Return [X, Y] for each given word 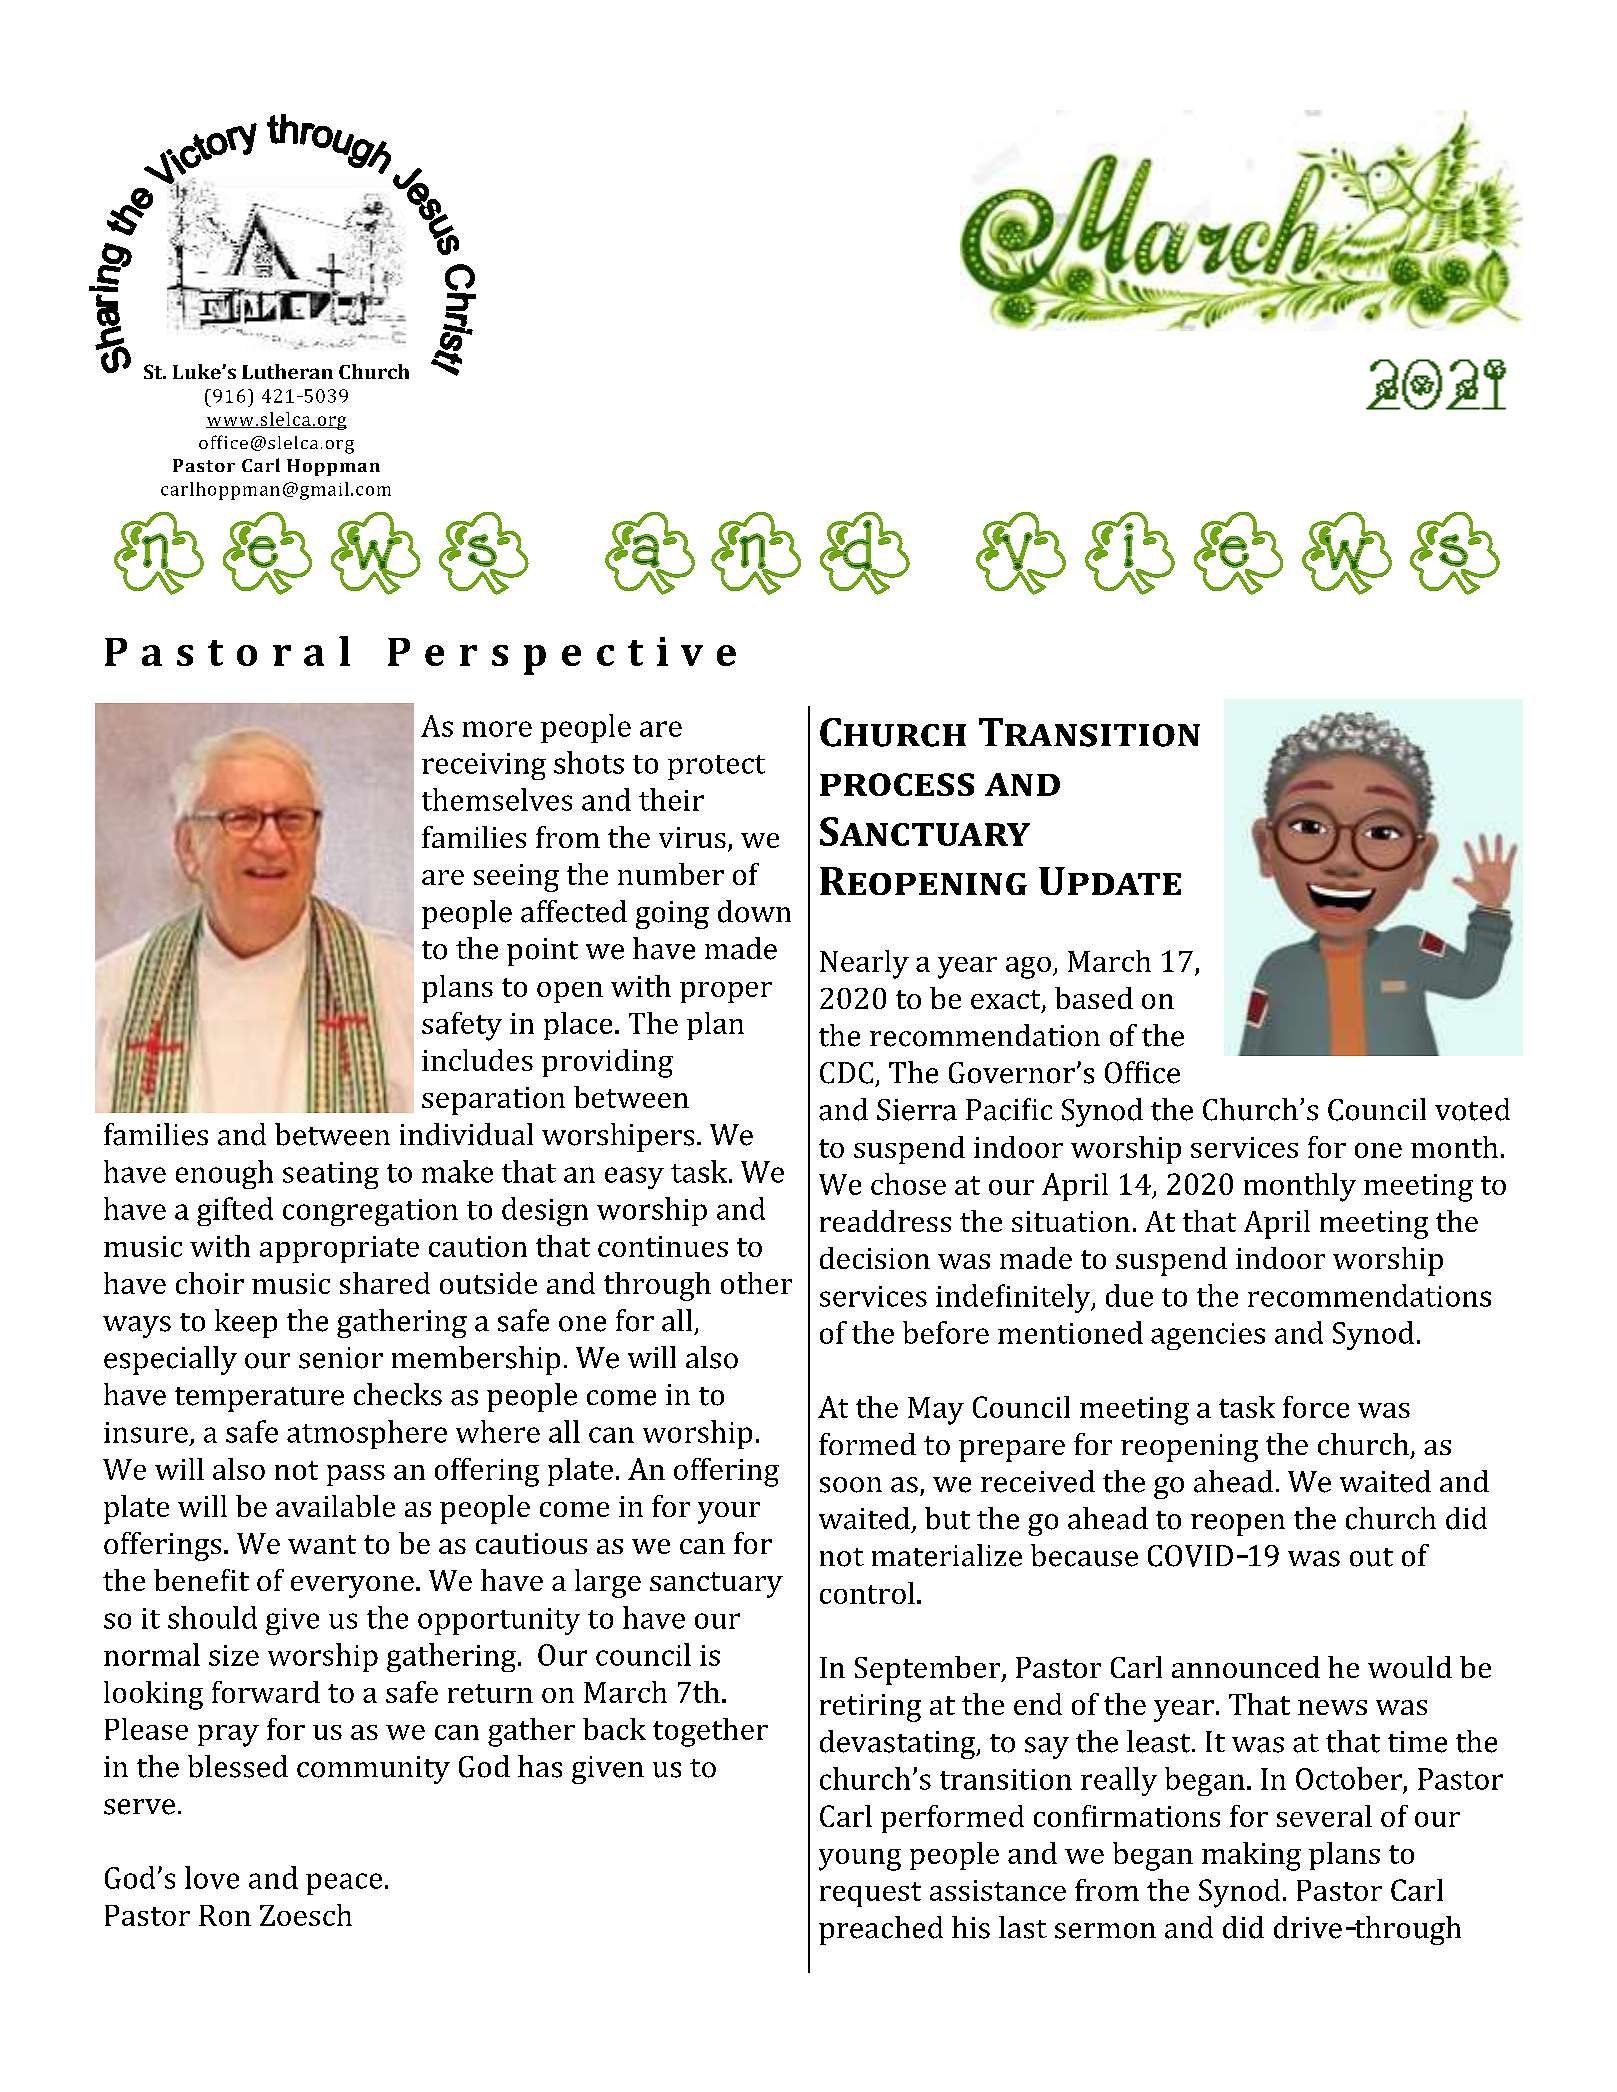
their [671, 799]
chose [908, 1184]
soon [851, 1485]
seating [331, 1175]
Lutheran [287, 371]
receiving [484, 766]
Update [1110, 881]
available [335, 1506]
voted [1472, 1109]
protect [716, 767]
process [897, 784]
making [1251, 1856]
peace [344, 1884]
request [870, 1894]
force [1316, 1407]
